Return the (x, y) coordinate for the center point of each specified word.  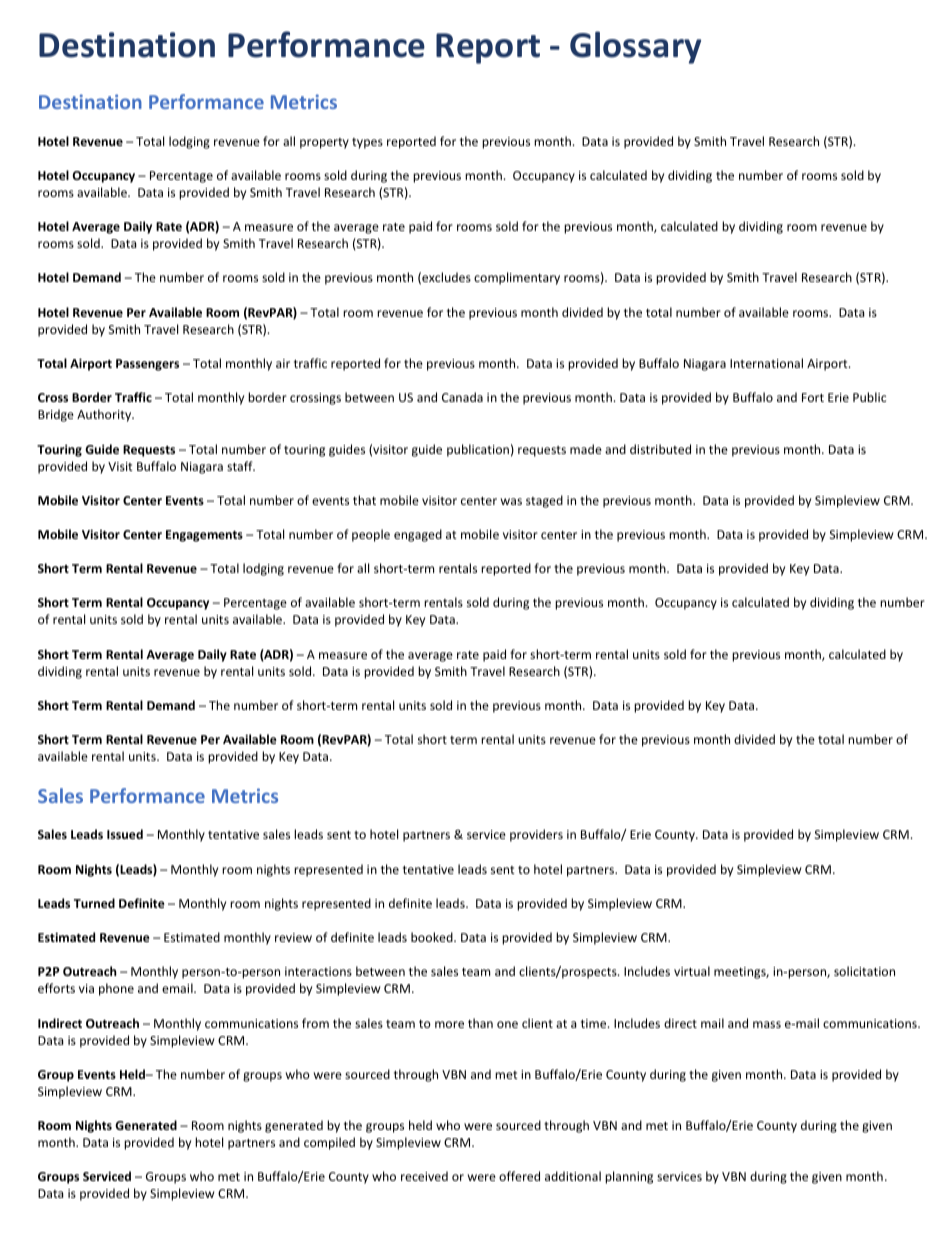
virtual (692, 971)
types (367, 143)
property (324, 143)
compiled (329, 1143)
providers (536, 835)
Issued (125, 834)
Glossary (635, 47)
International (766, 363)
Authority (105, 415)
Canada (462, 397)
